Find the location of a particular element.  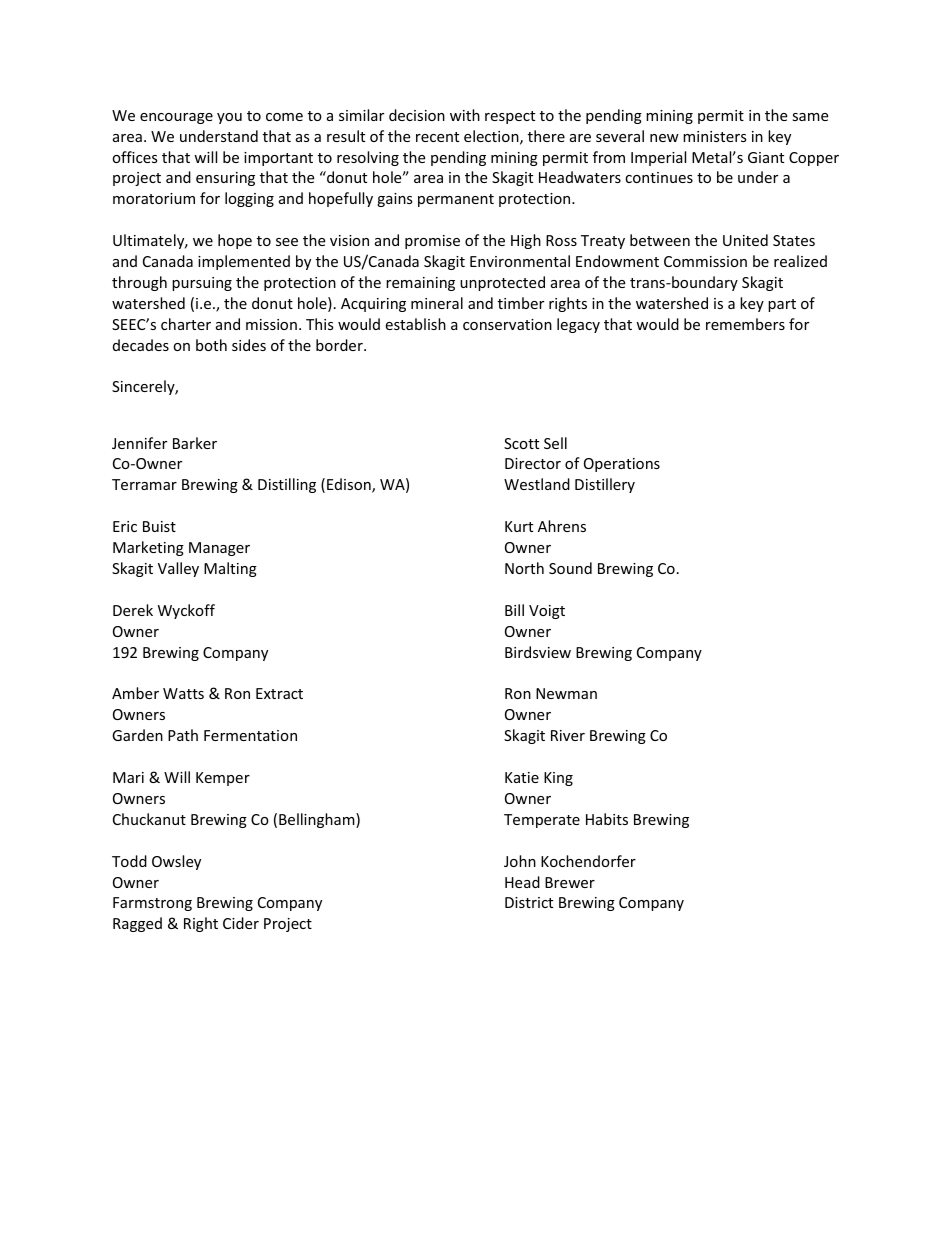

Newman is located at coordinates (566, 693).
